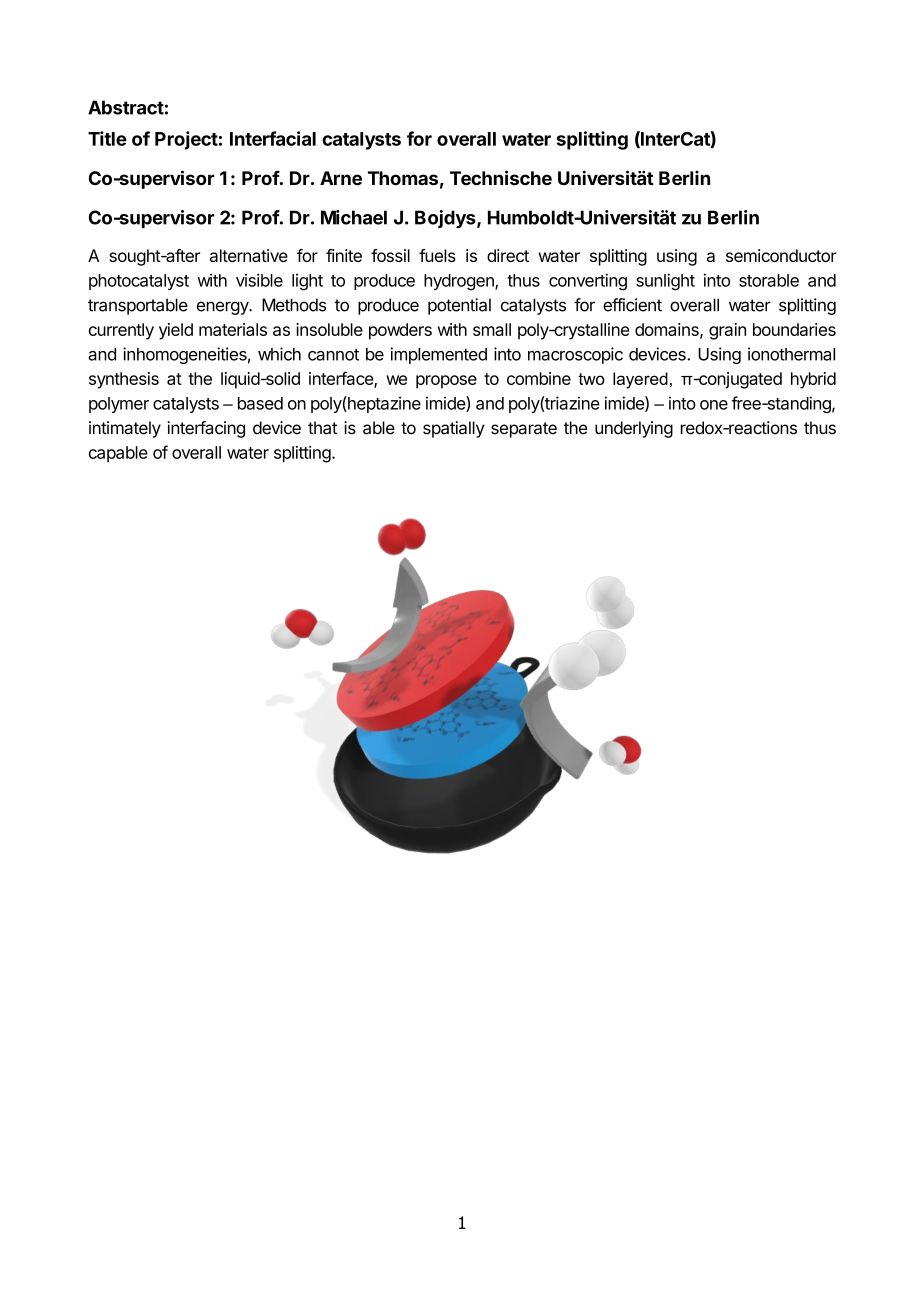 The width and height of the screenshot is (924, 1308). Describe the element at coordinates (206, 429) in the screenshot. I see `interfacing` at that location.
